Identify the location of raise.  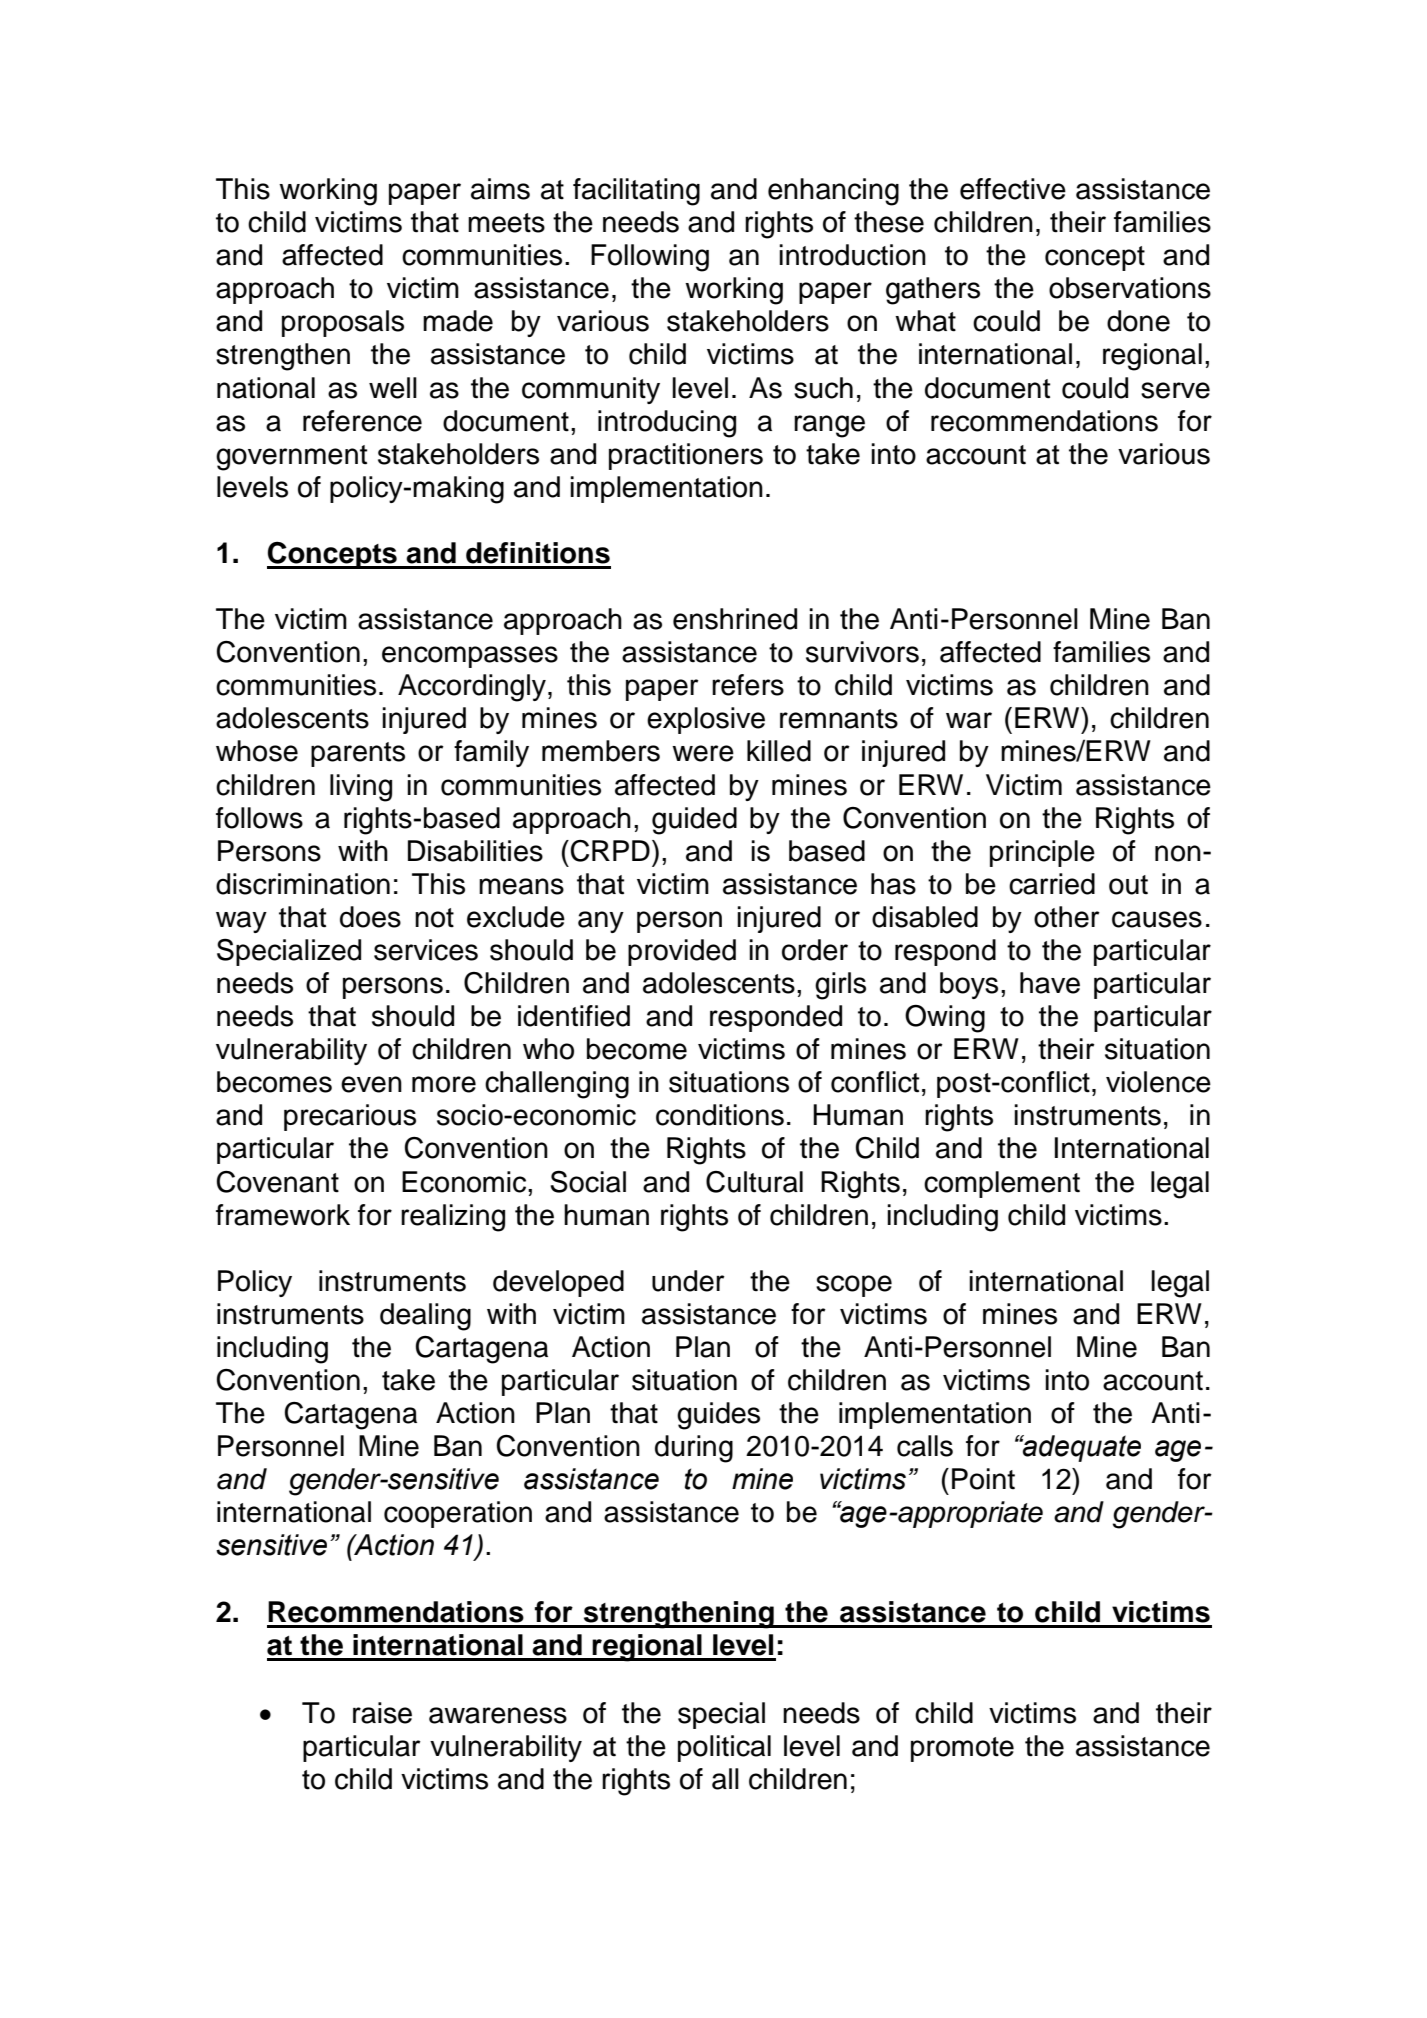
(382, 1713).
